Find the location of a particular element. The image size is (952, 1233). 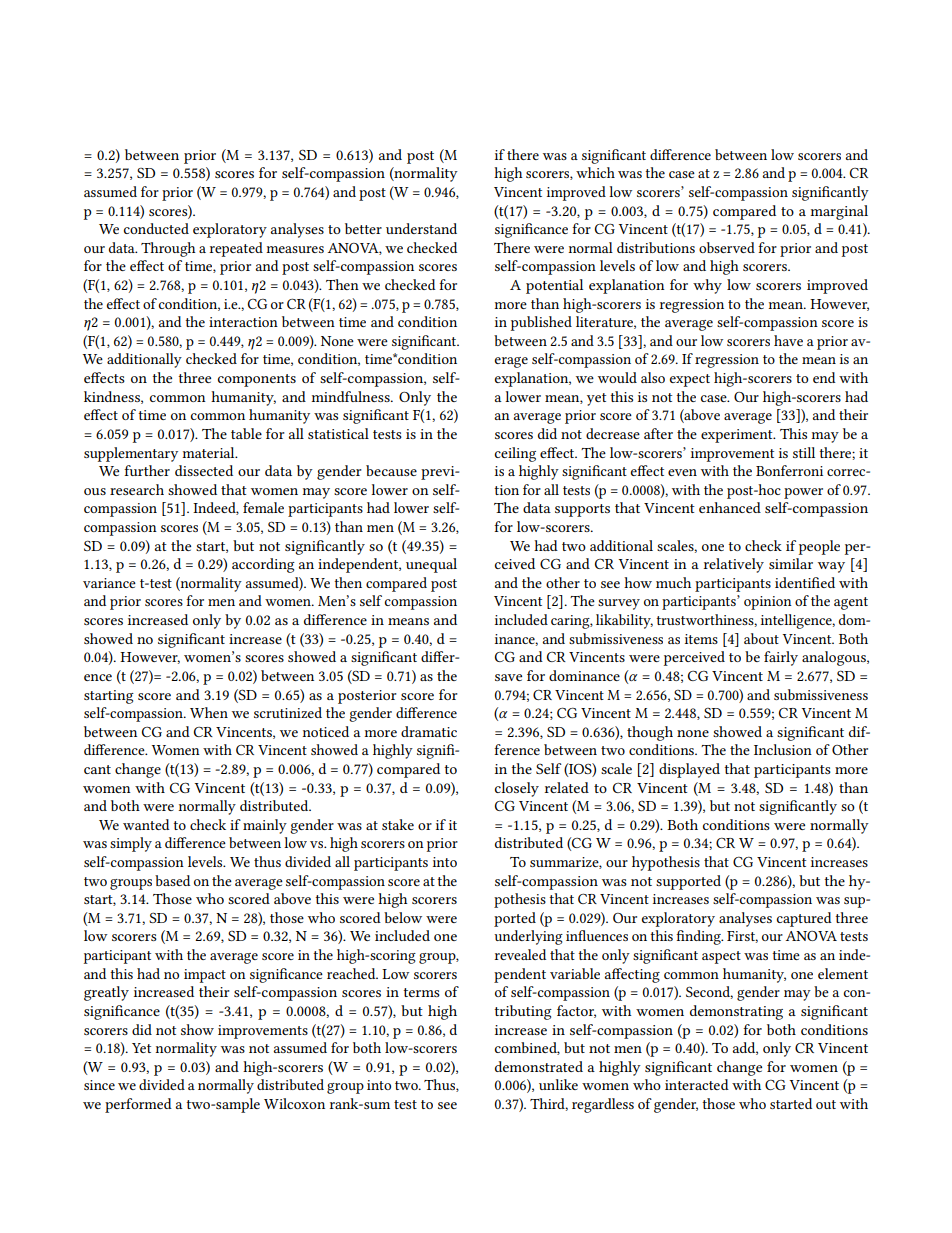

wanted is located at coordinates (146, 824).
